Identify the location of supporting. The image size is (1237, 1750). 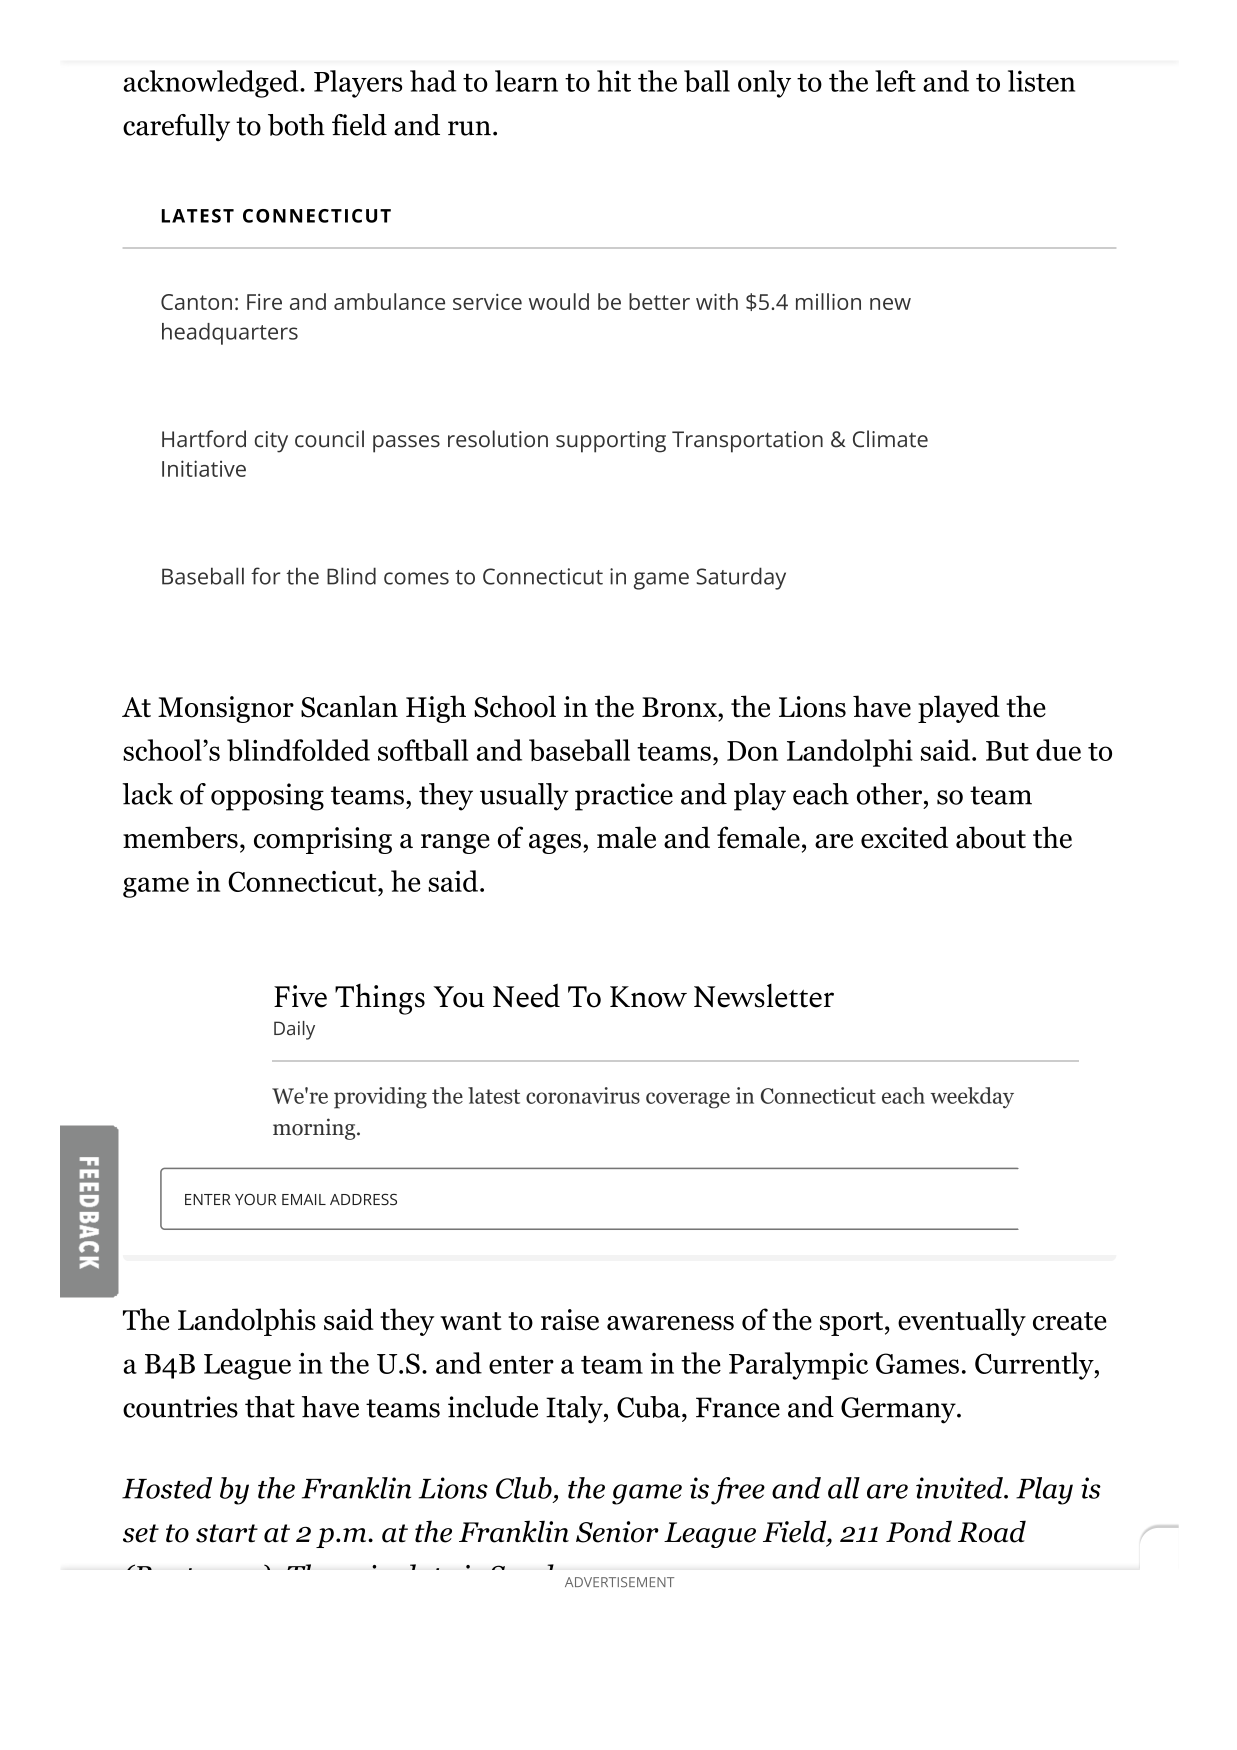
(611, 442).
